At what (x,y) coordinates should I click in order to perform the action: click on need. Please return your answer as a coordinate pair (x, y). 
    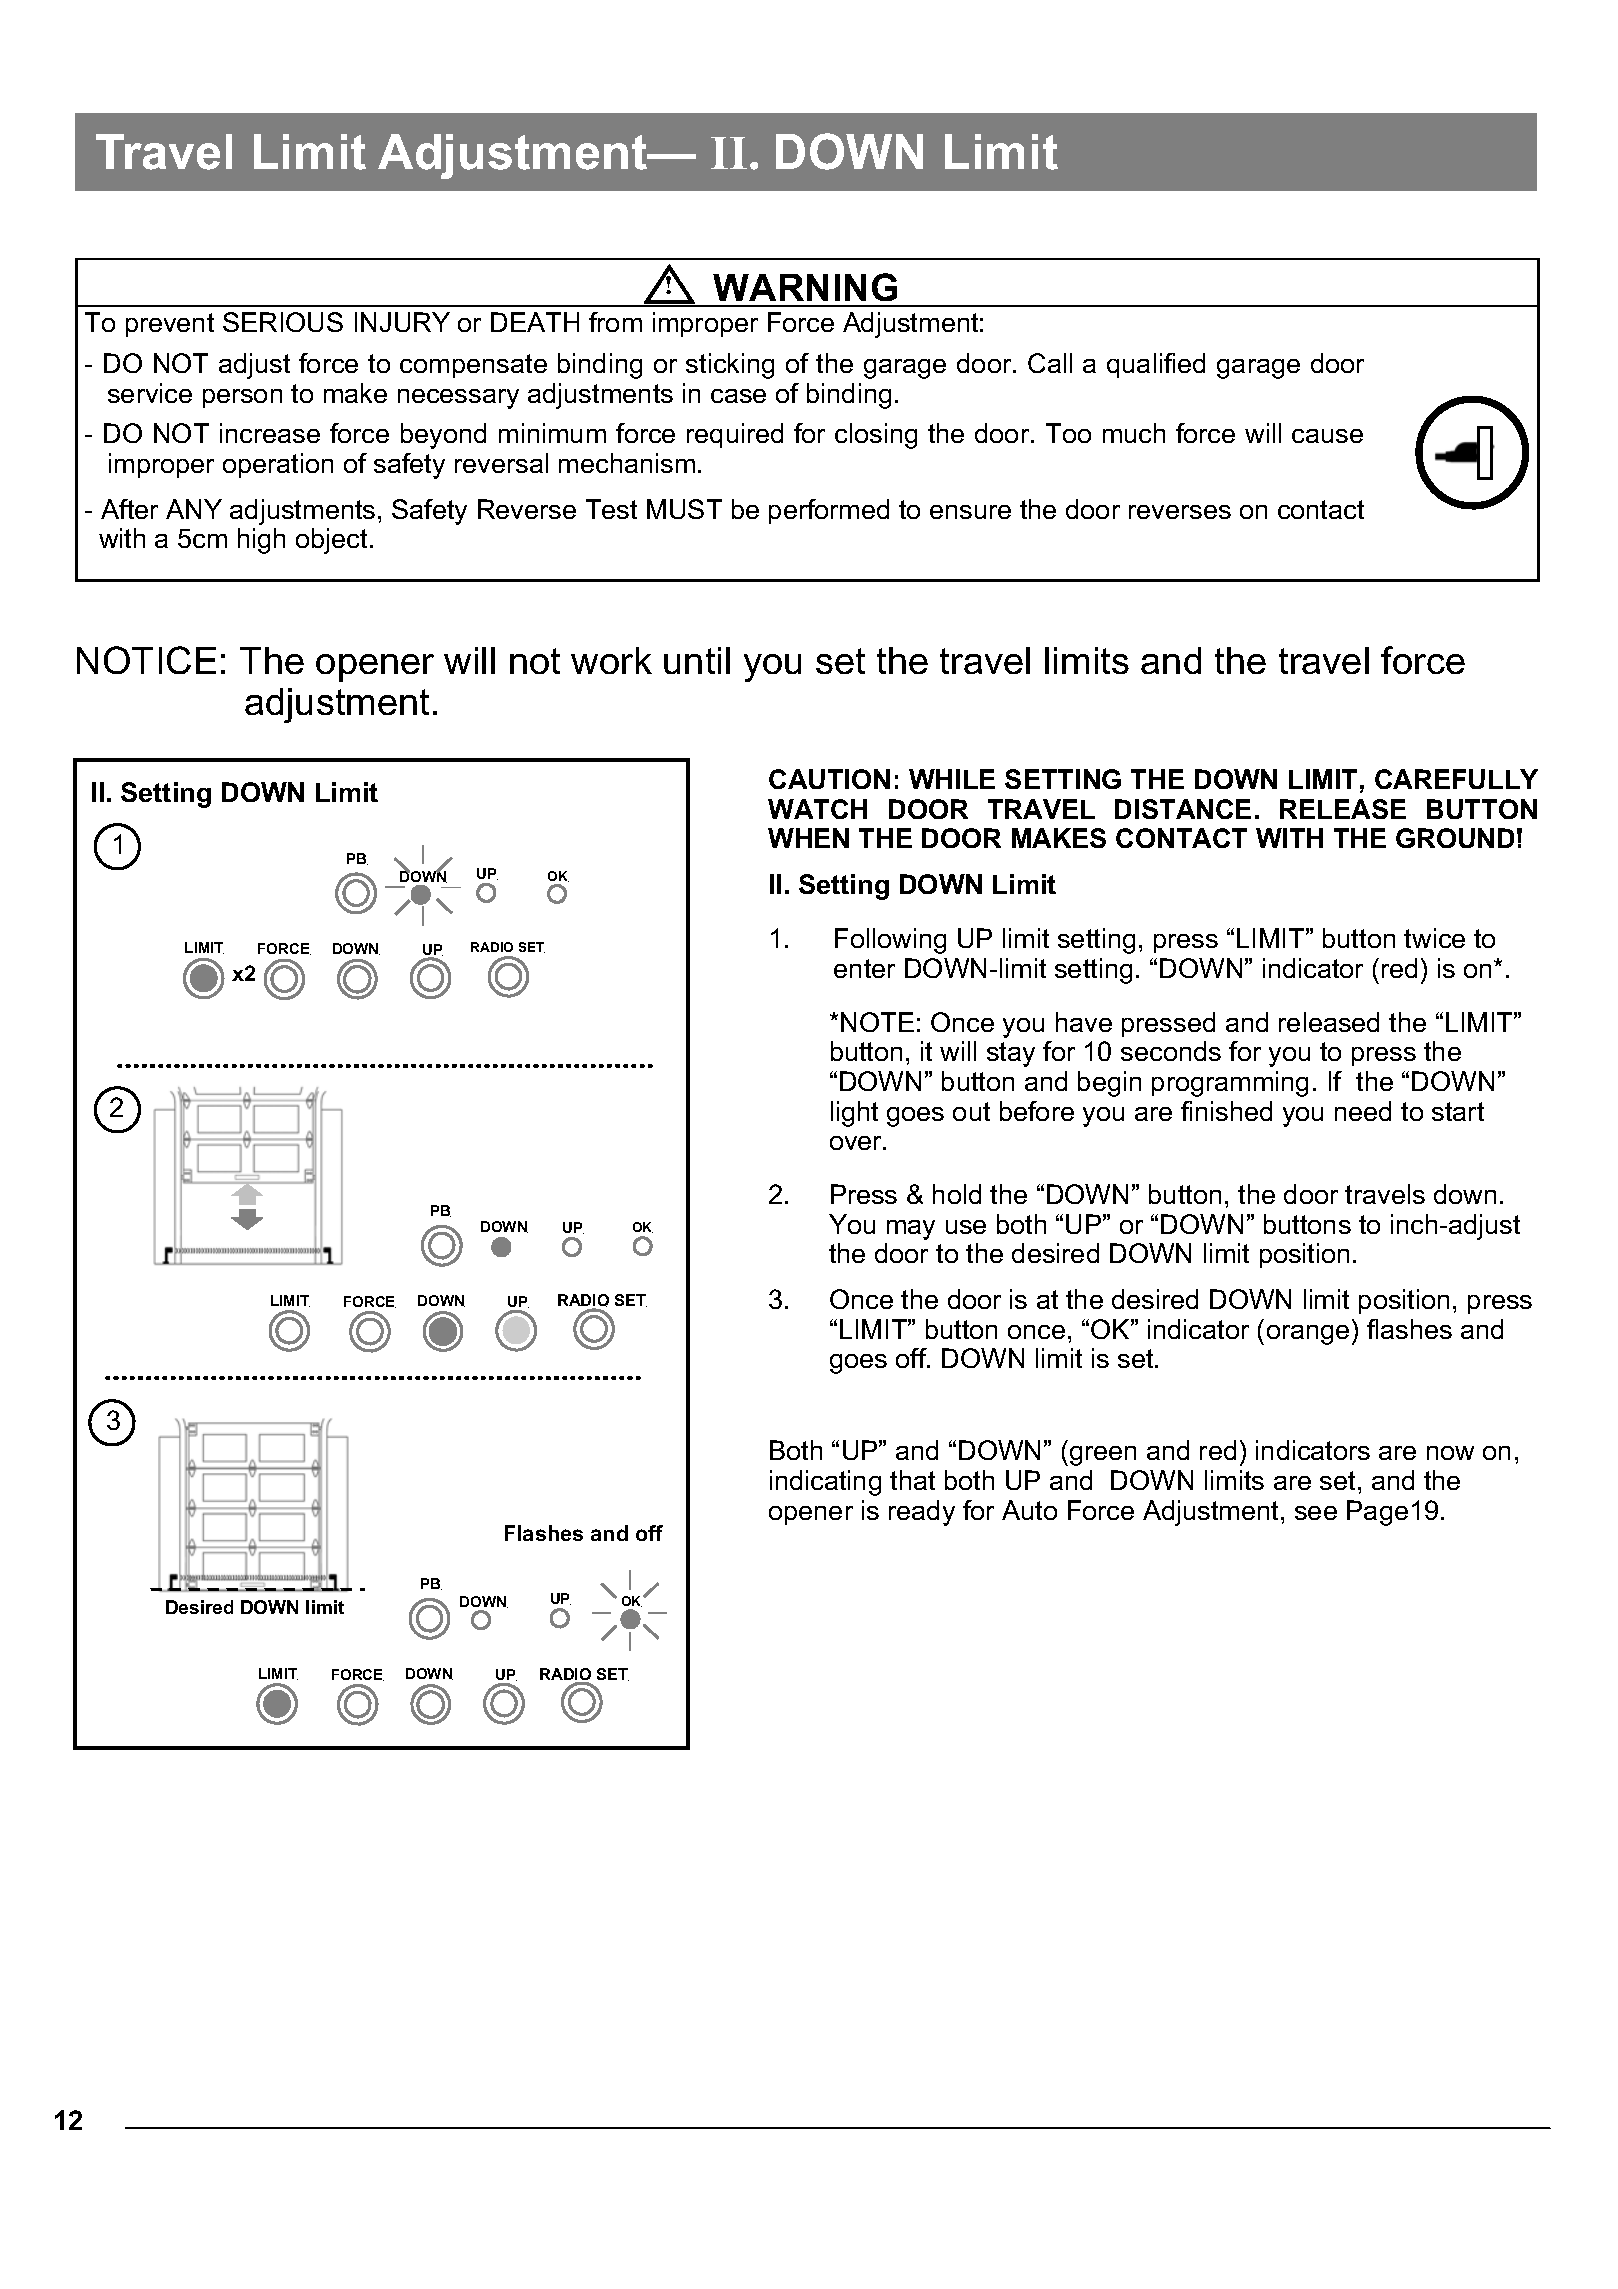
    Looking at the image, I should click on (1363, 1111).
